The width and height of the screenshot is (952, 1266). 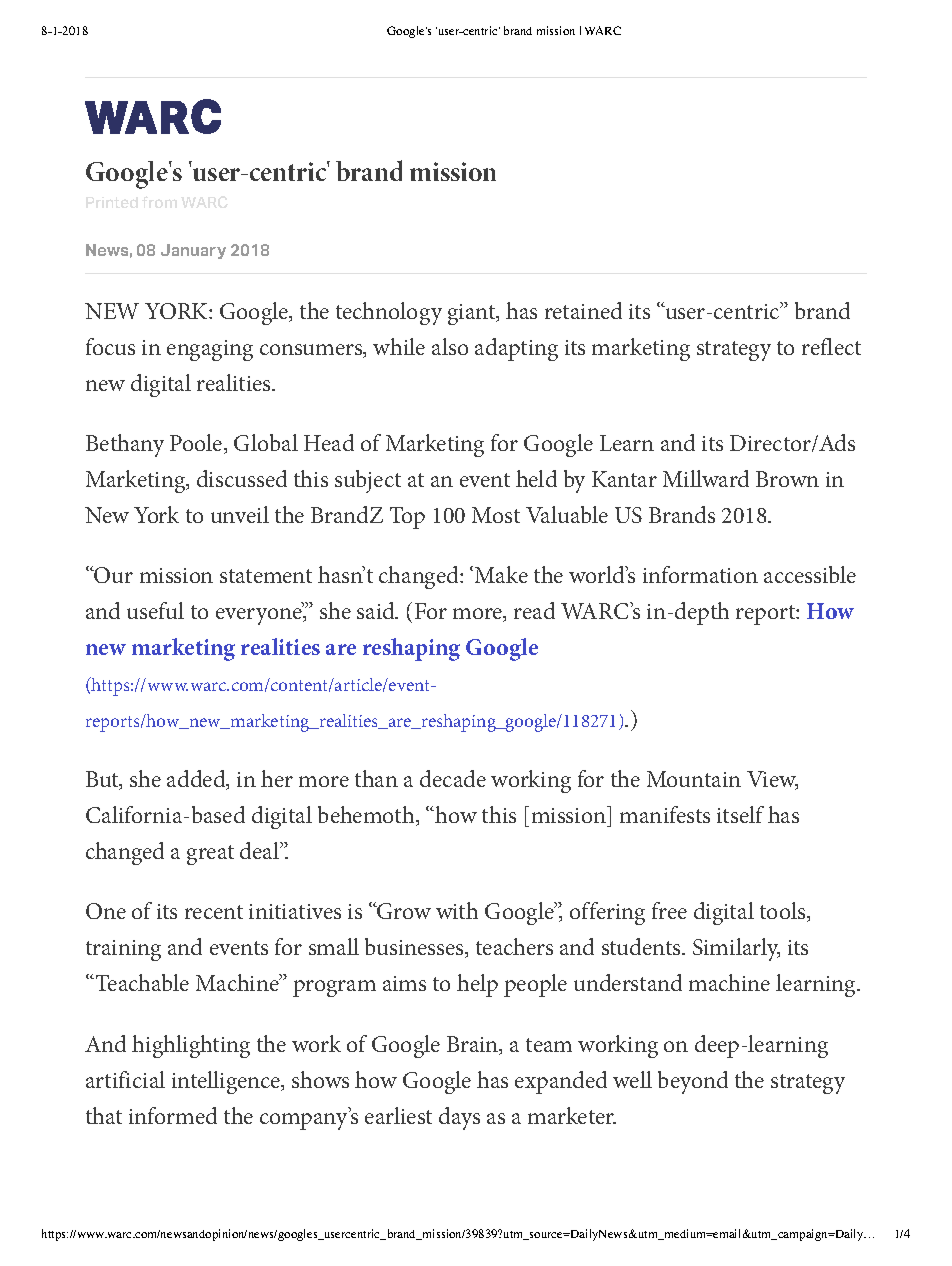 What do you see at coordinates (450, 346) in the screenshot?
I see `also` at bounding box center [450, 346].
